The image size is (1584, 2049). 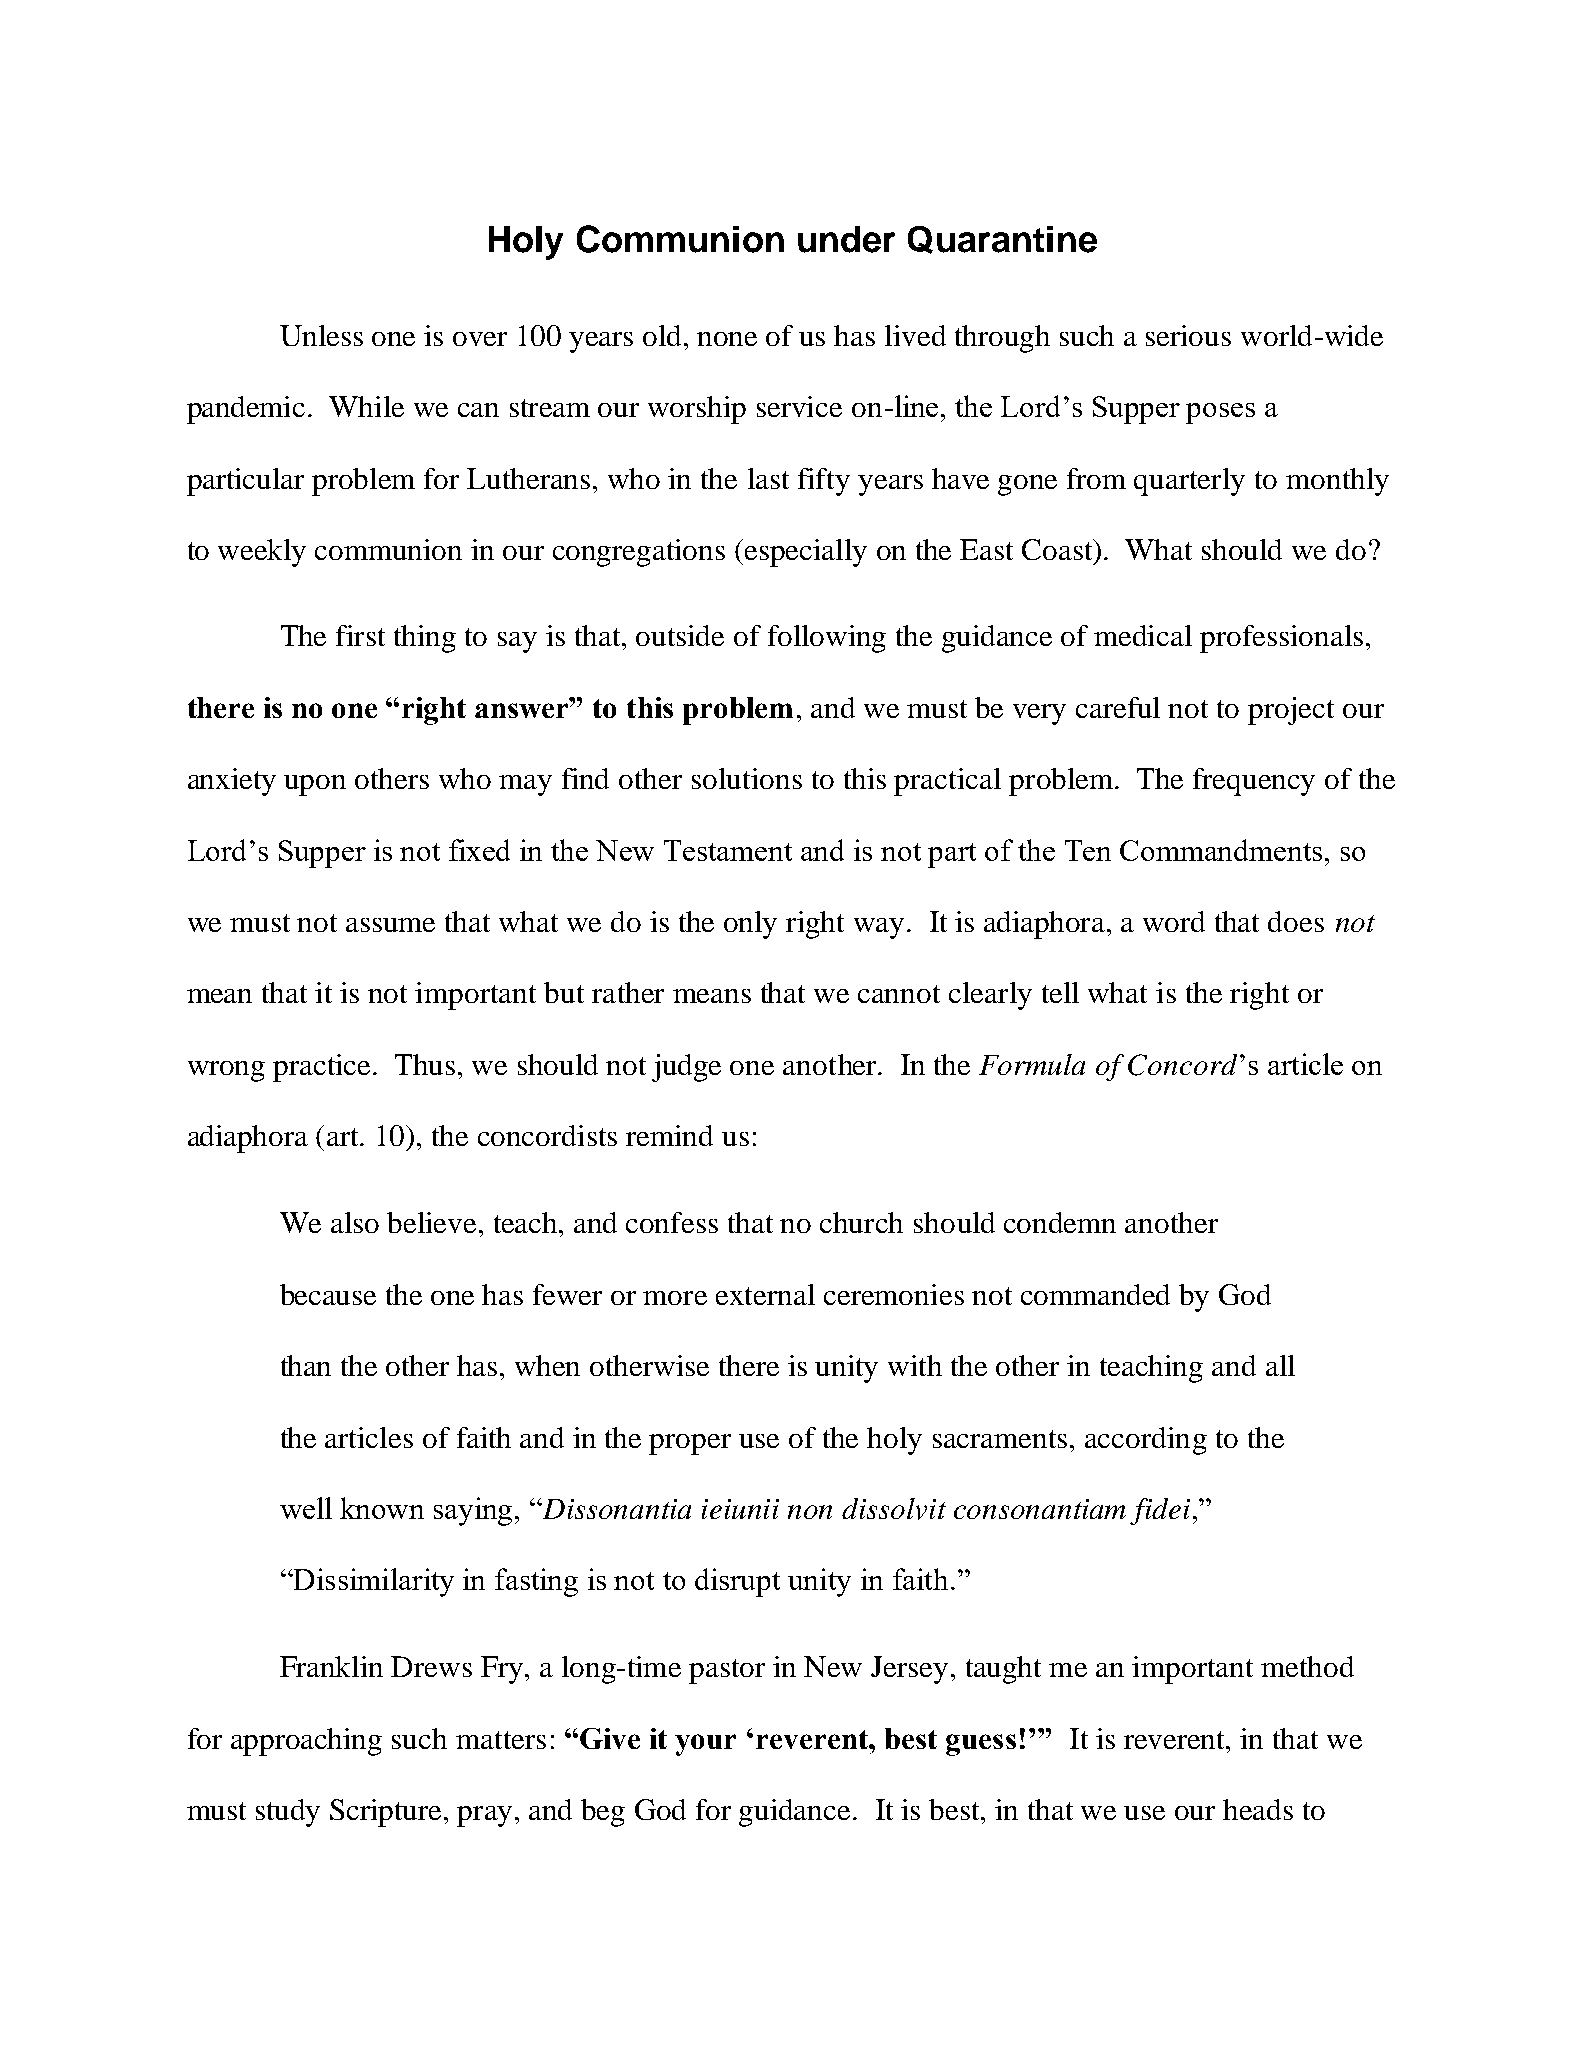 What do you see at coordinates (323, 1068) in the screenshot?
I see `practice` at bounding box center [323, 1068].
